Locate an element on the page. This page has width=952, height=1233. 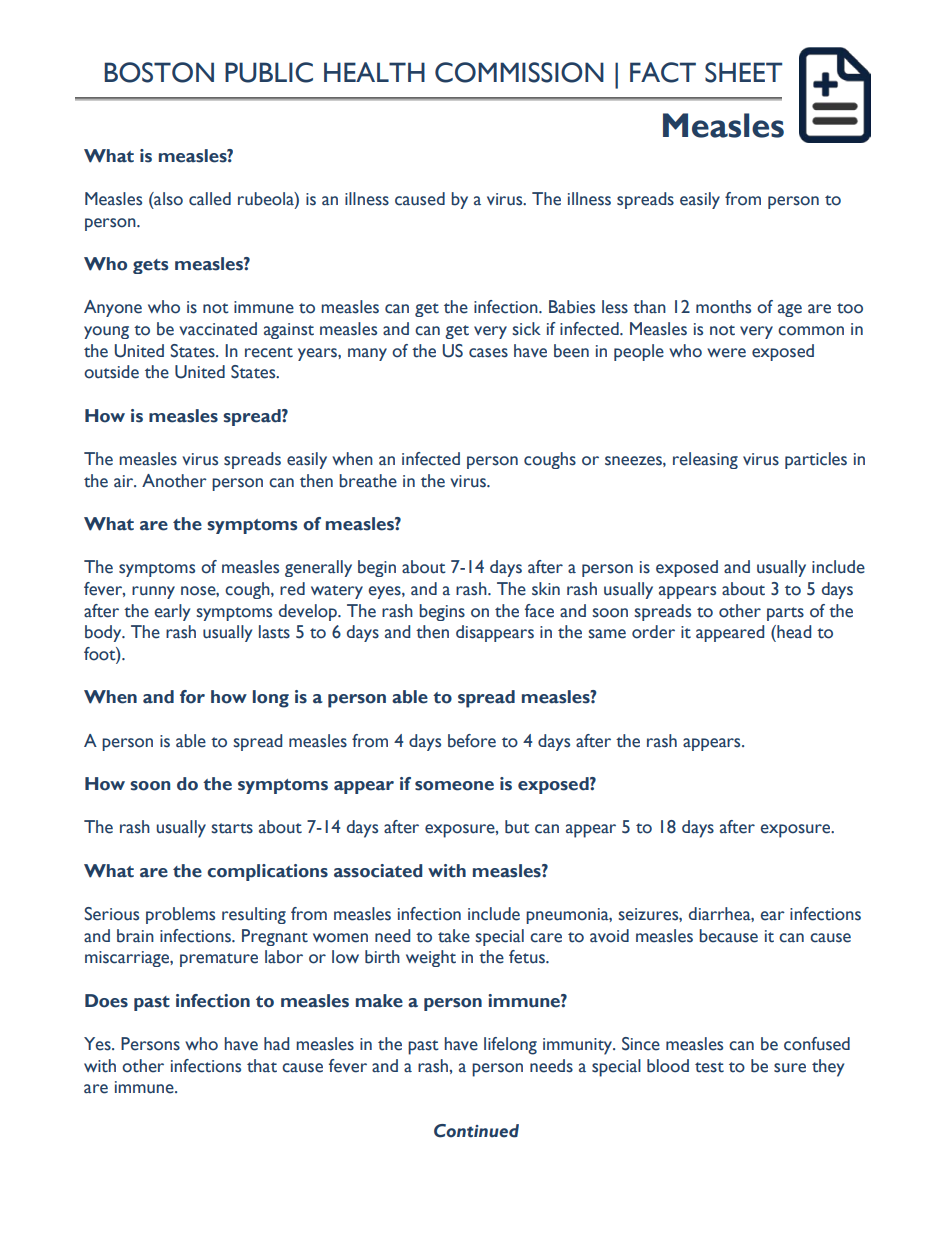
releasing is located at coordinates (705, 460).
